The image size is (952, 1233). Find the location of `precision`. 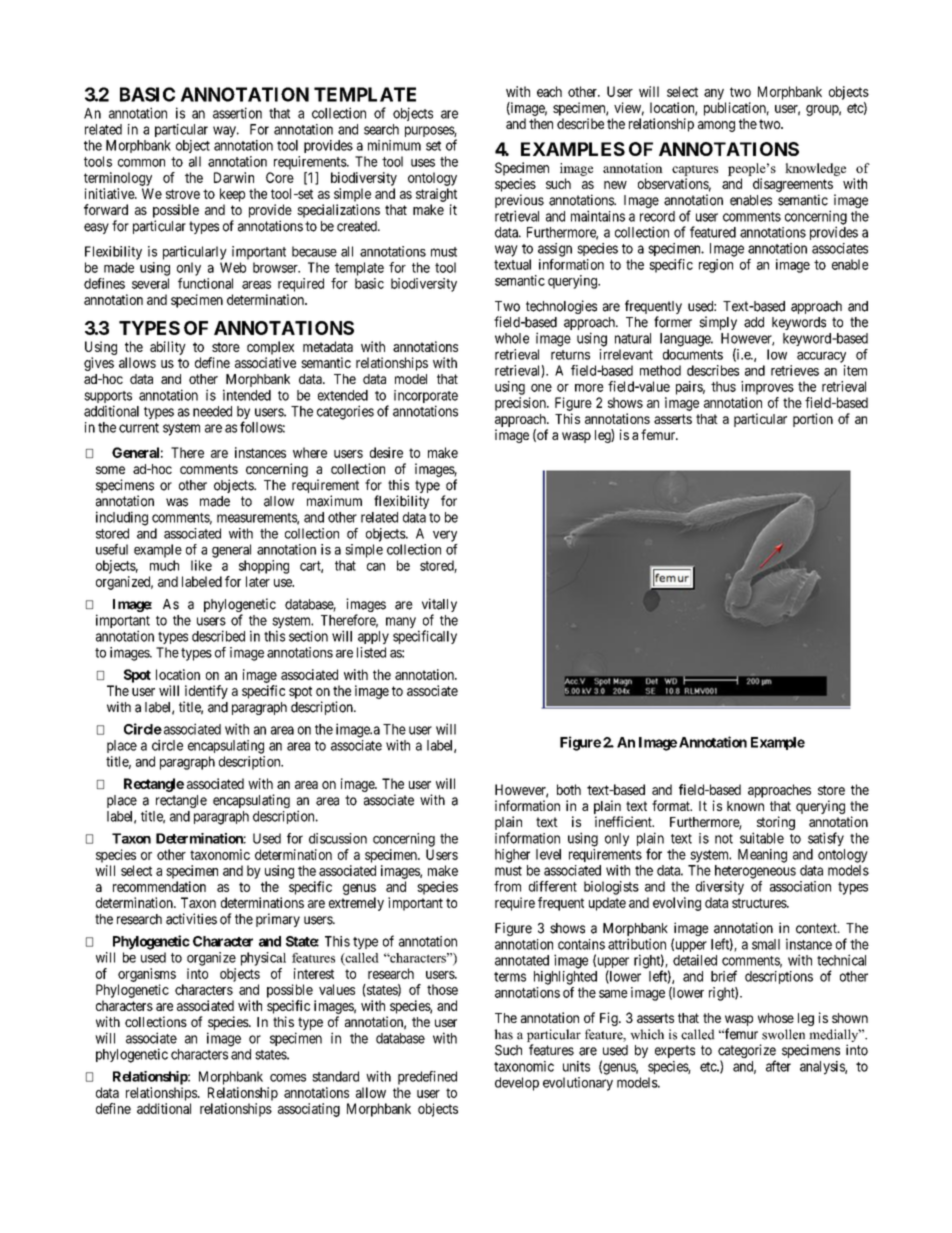

precision is located at coordinates (521, 404).
